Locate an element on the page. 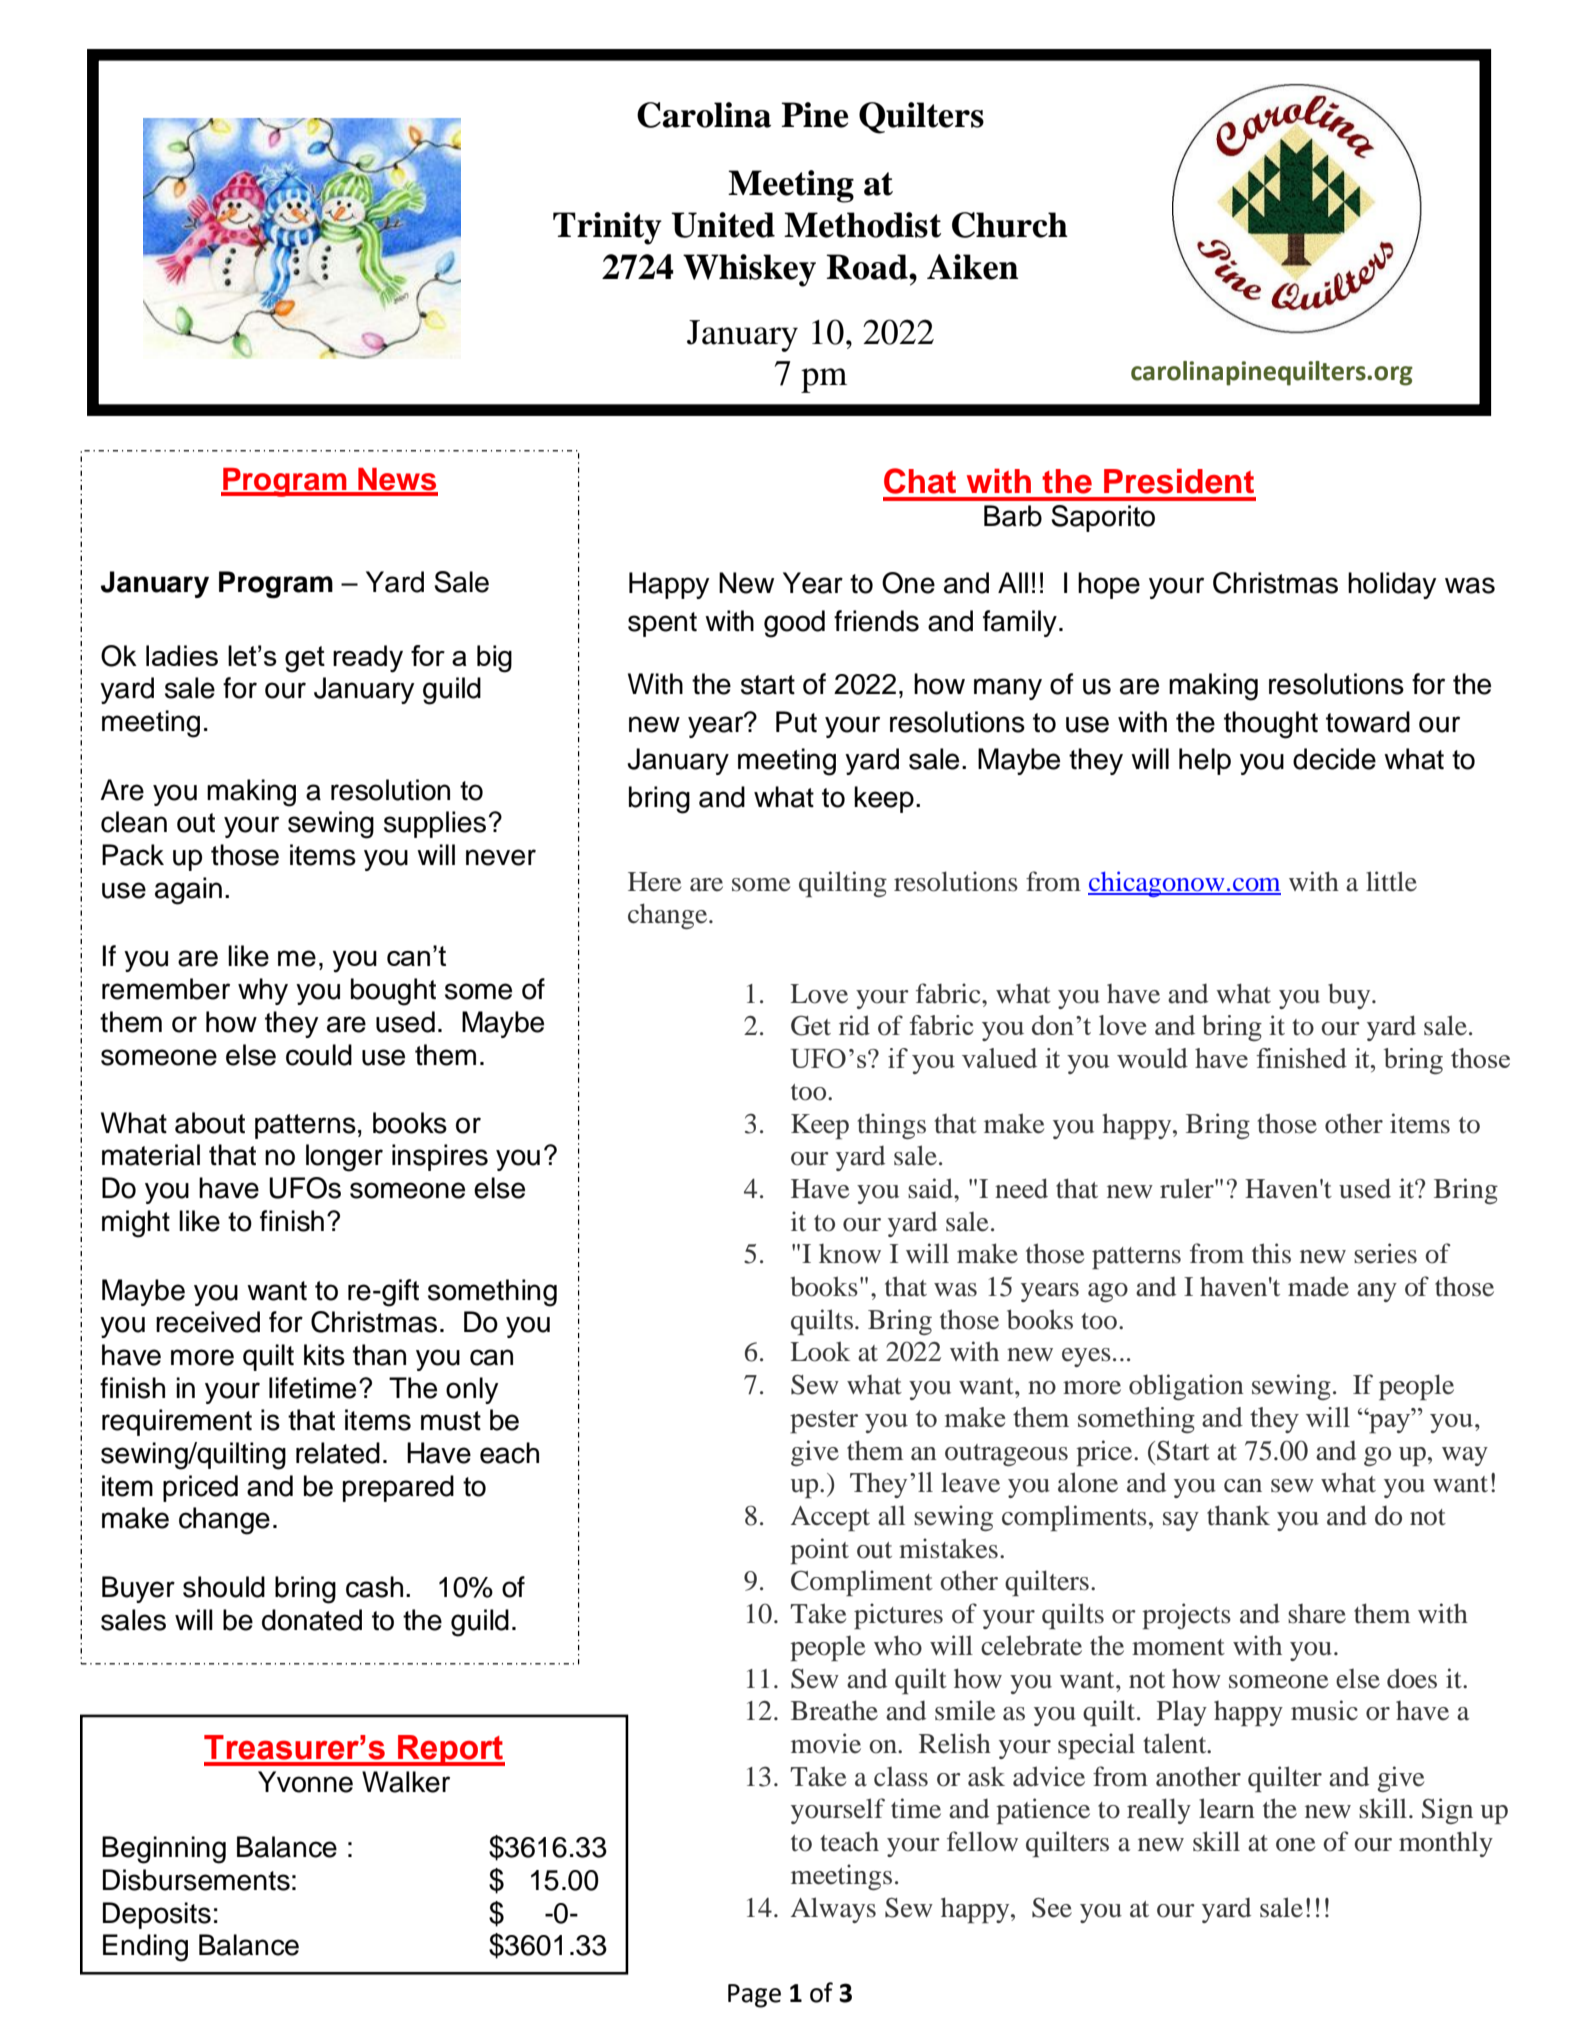 The height and width of the image is (2043, 1579). obligation is located at coordinates (1186, 1387).
